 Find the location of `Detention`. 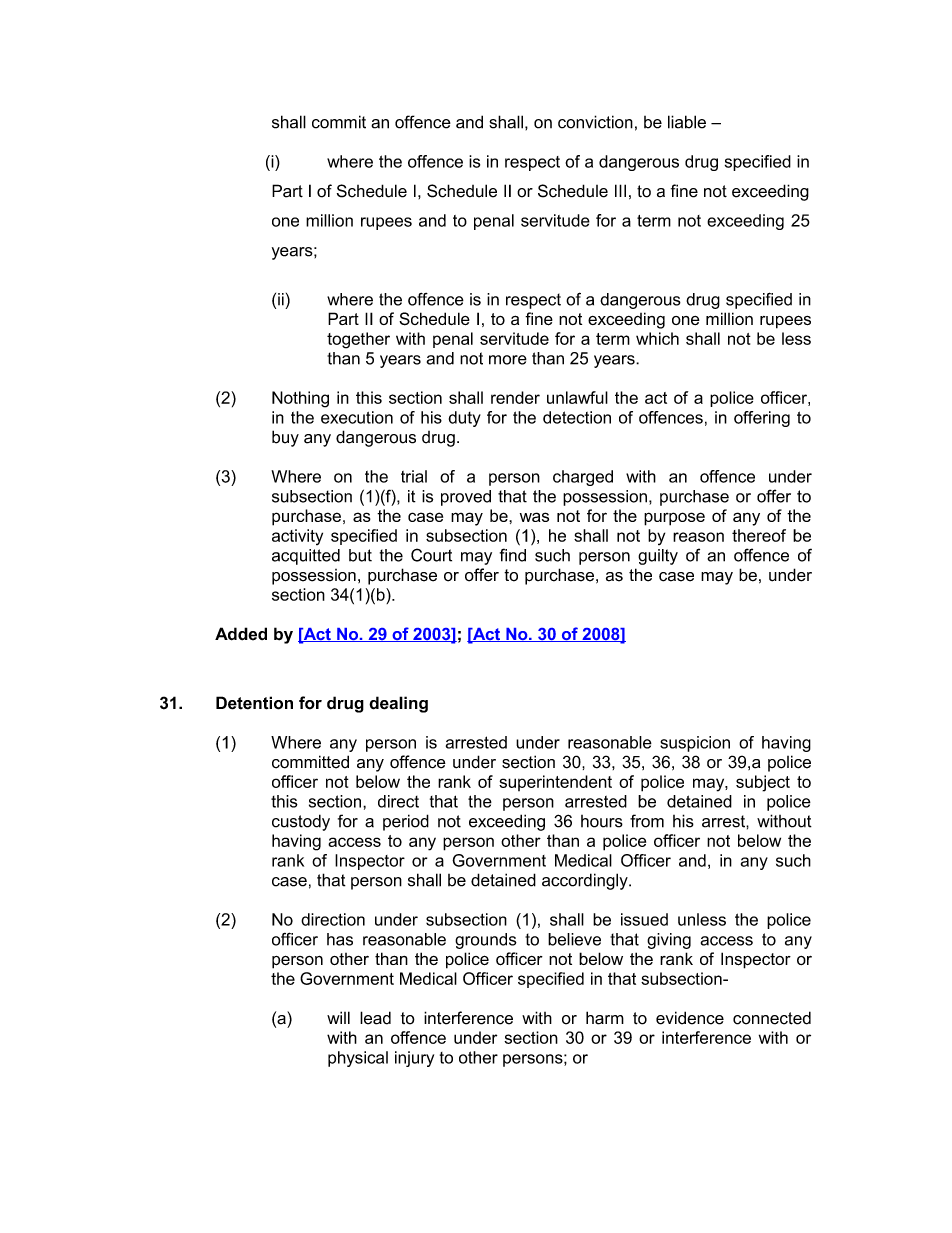

Detention is located at coordinates (254, 703).
